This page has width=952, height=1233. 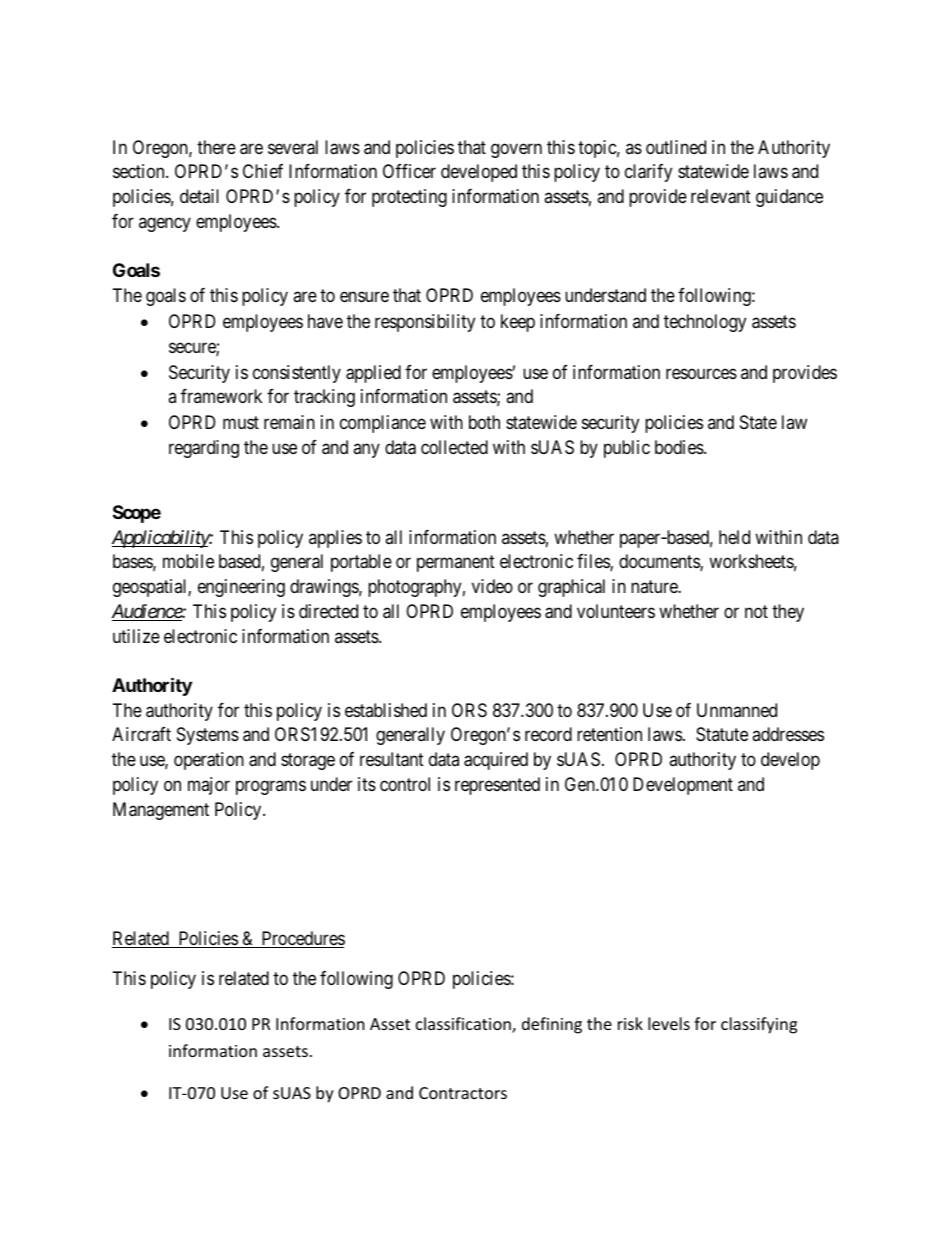 I want to click on engineering, so click(x=241, y=588).
